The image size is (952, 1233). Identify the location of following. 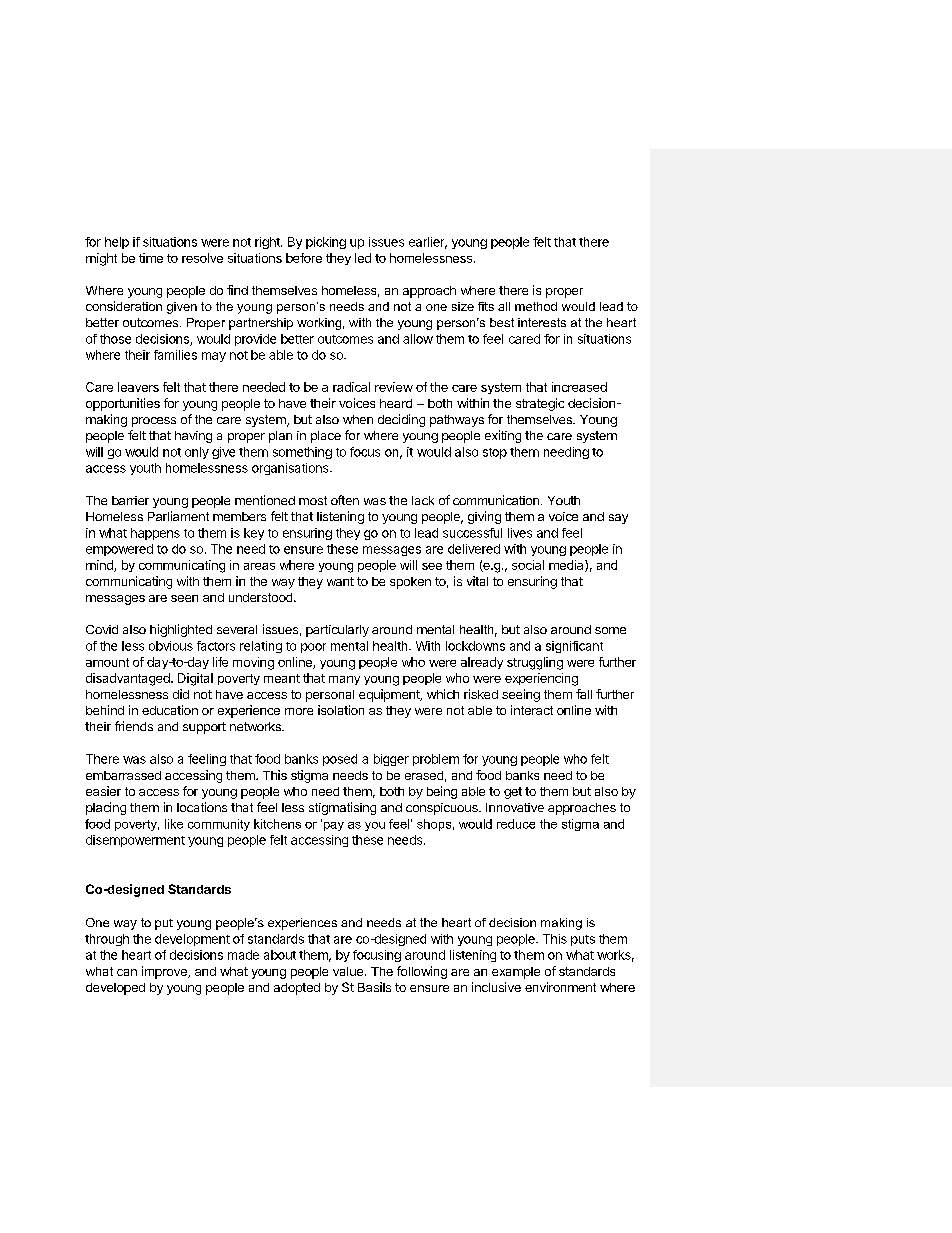
(422, 972).
